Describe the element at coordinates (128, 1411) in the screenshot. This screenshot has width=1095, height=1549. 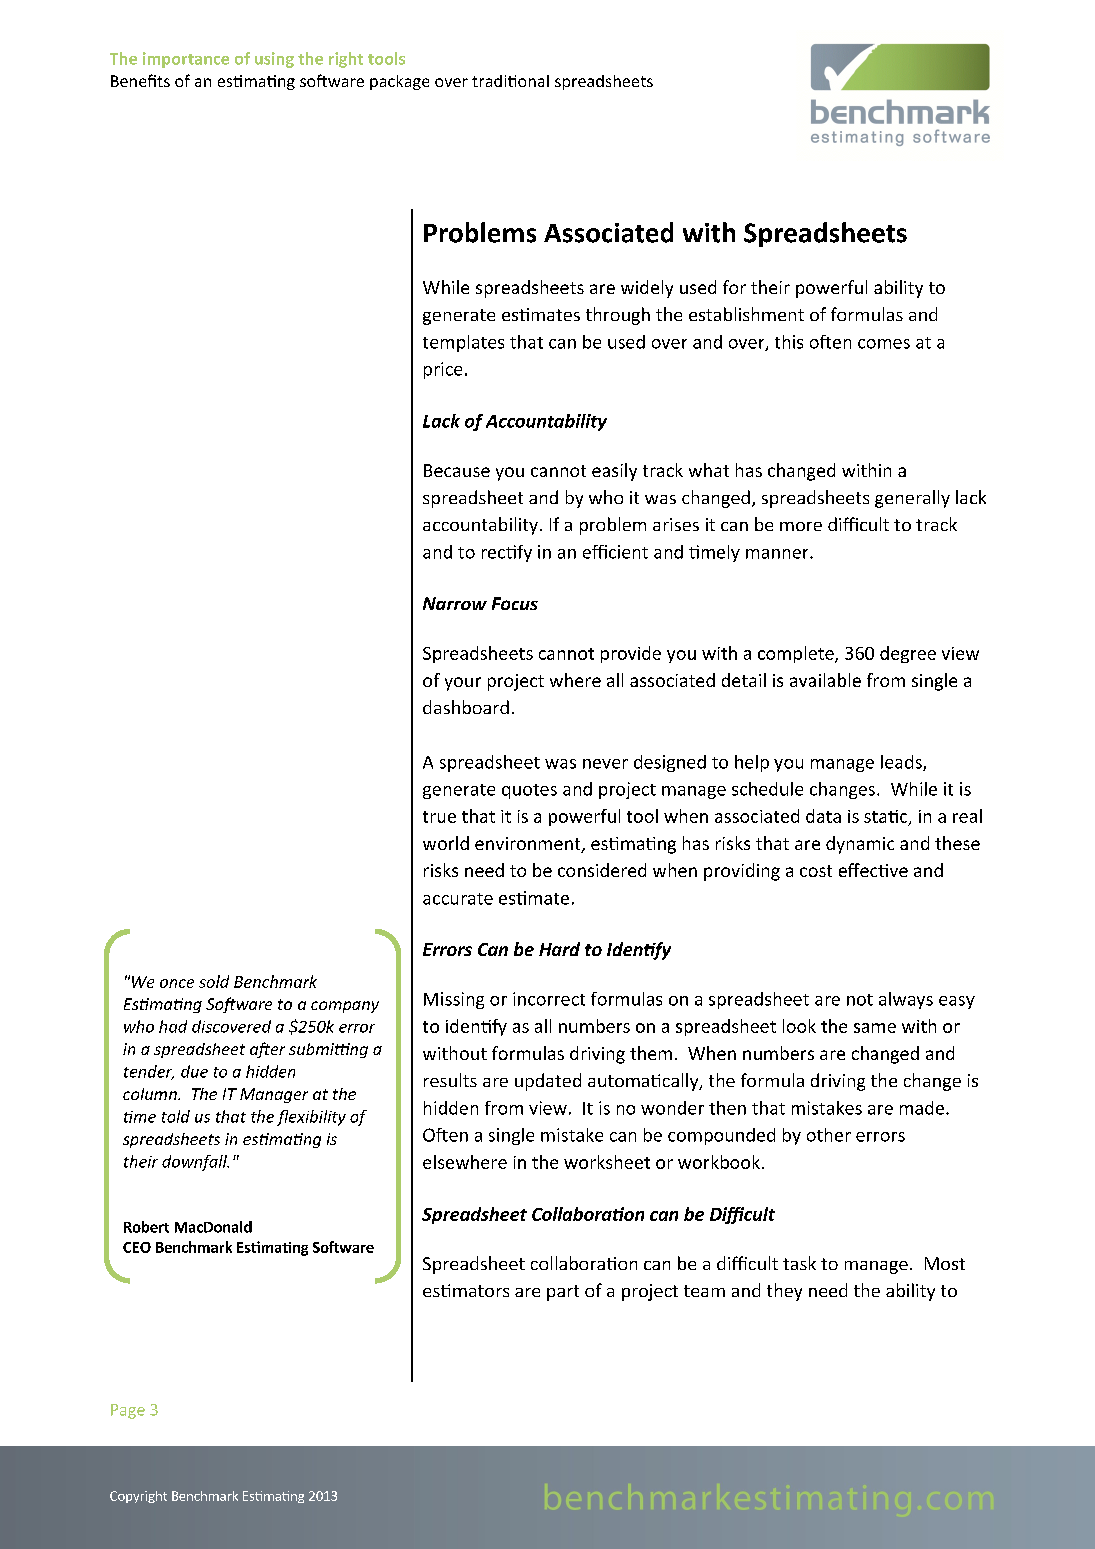
I see `Page` at that location.
